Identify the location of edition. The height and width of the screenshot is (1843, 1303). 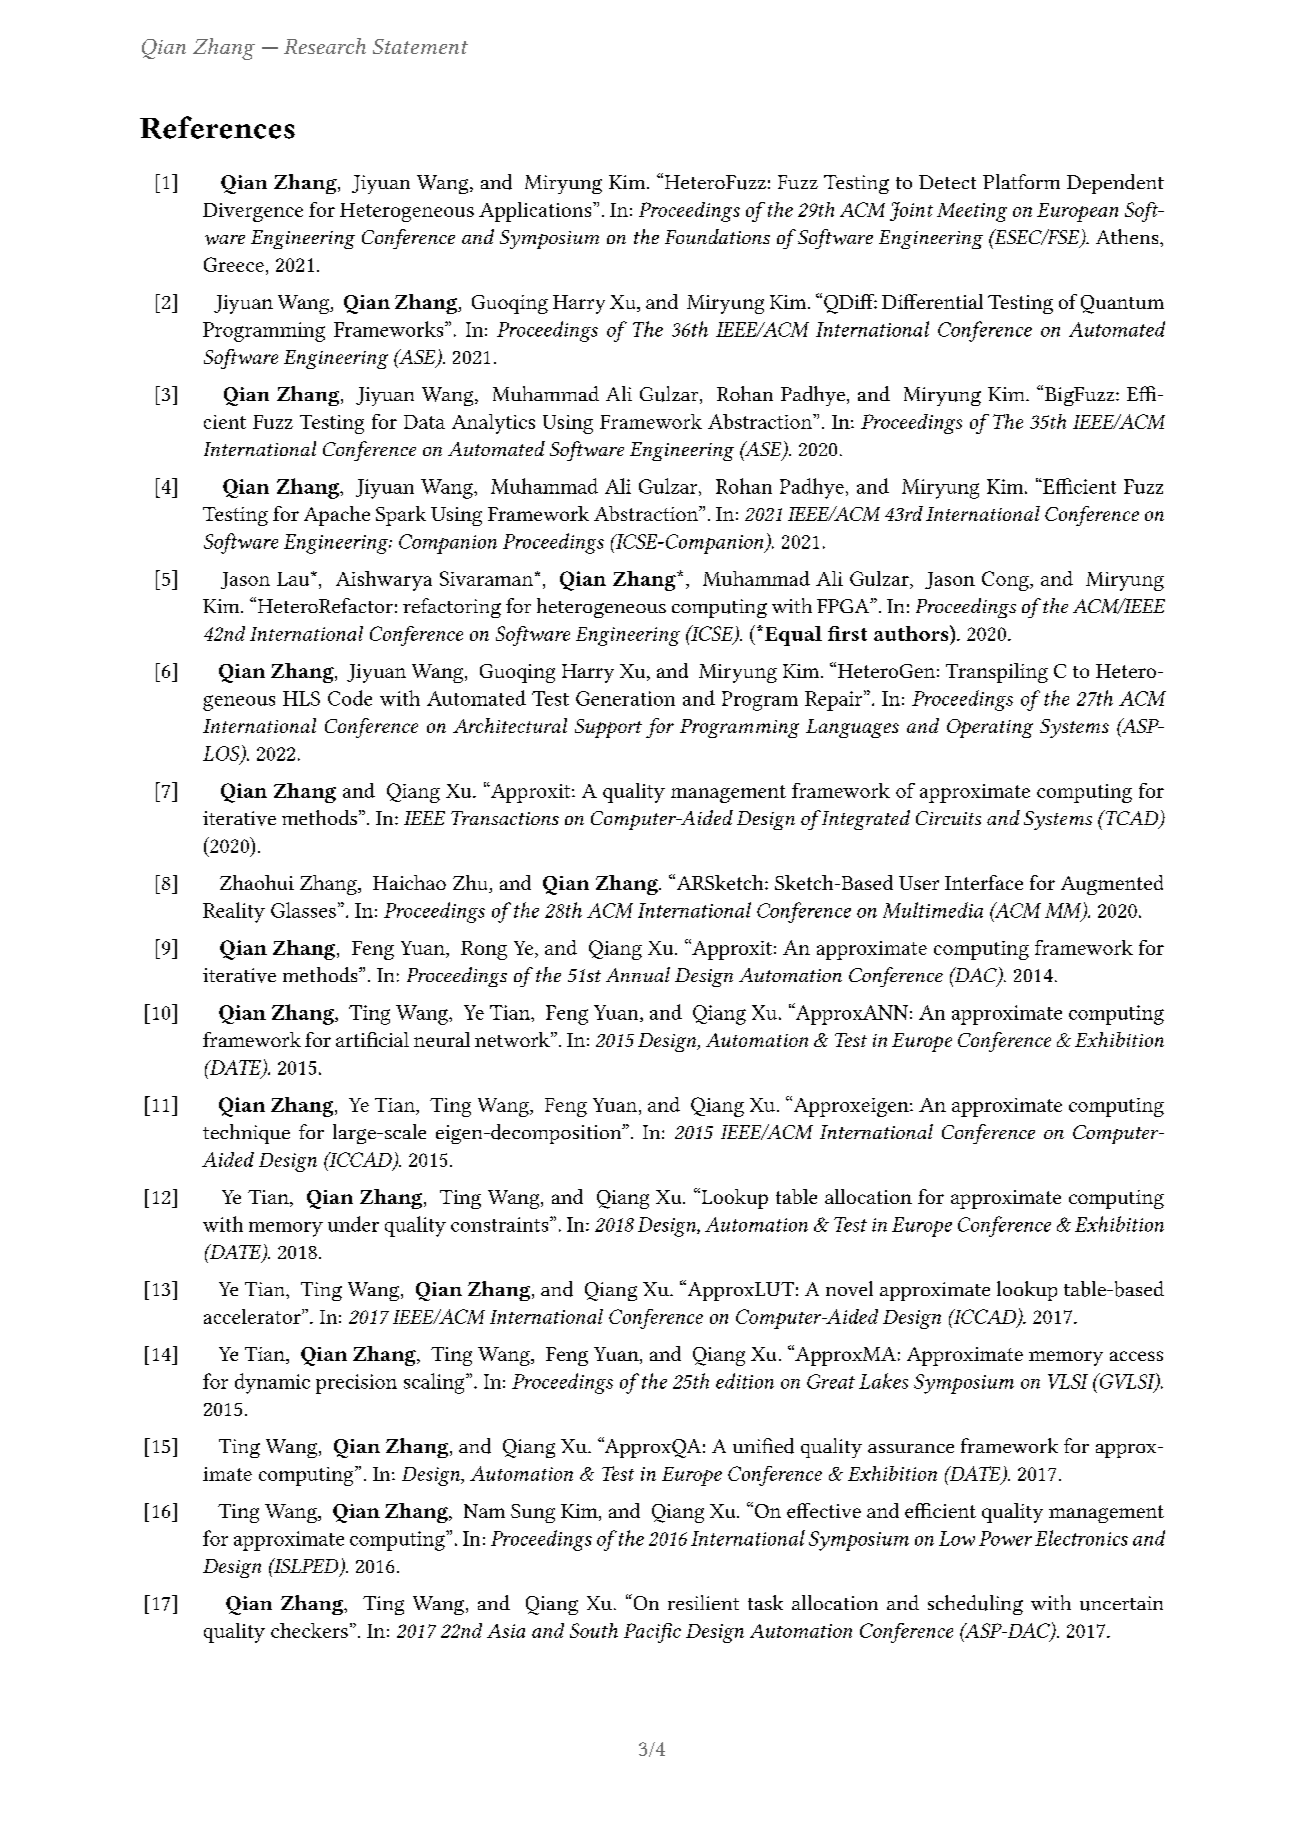
(745, 1381).
